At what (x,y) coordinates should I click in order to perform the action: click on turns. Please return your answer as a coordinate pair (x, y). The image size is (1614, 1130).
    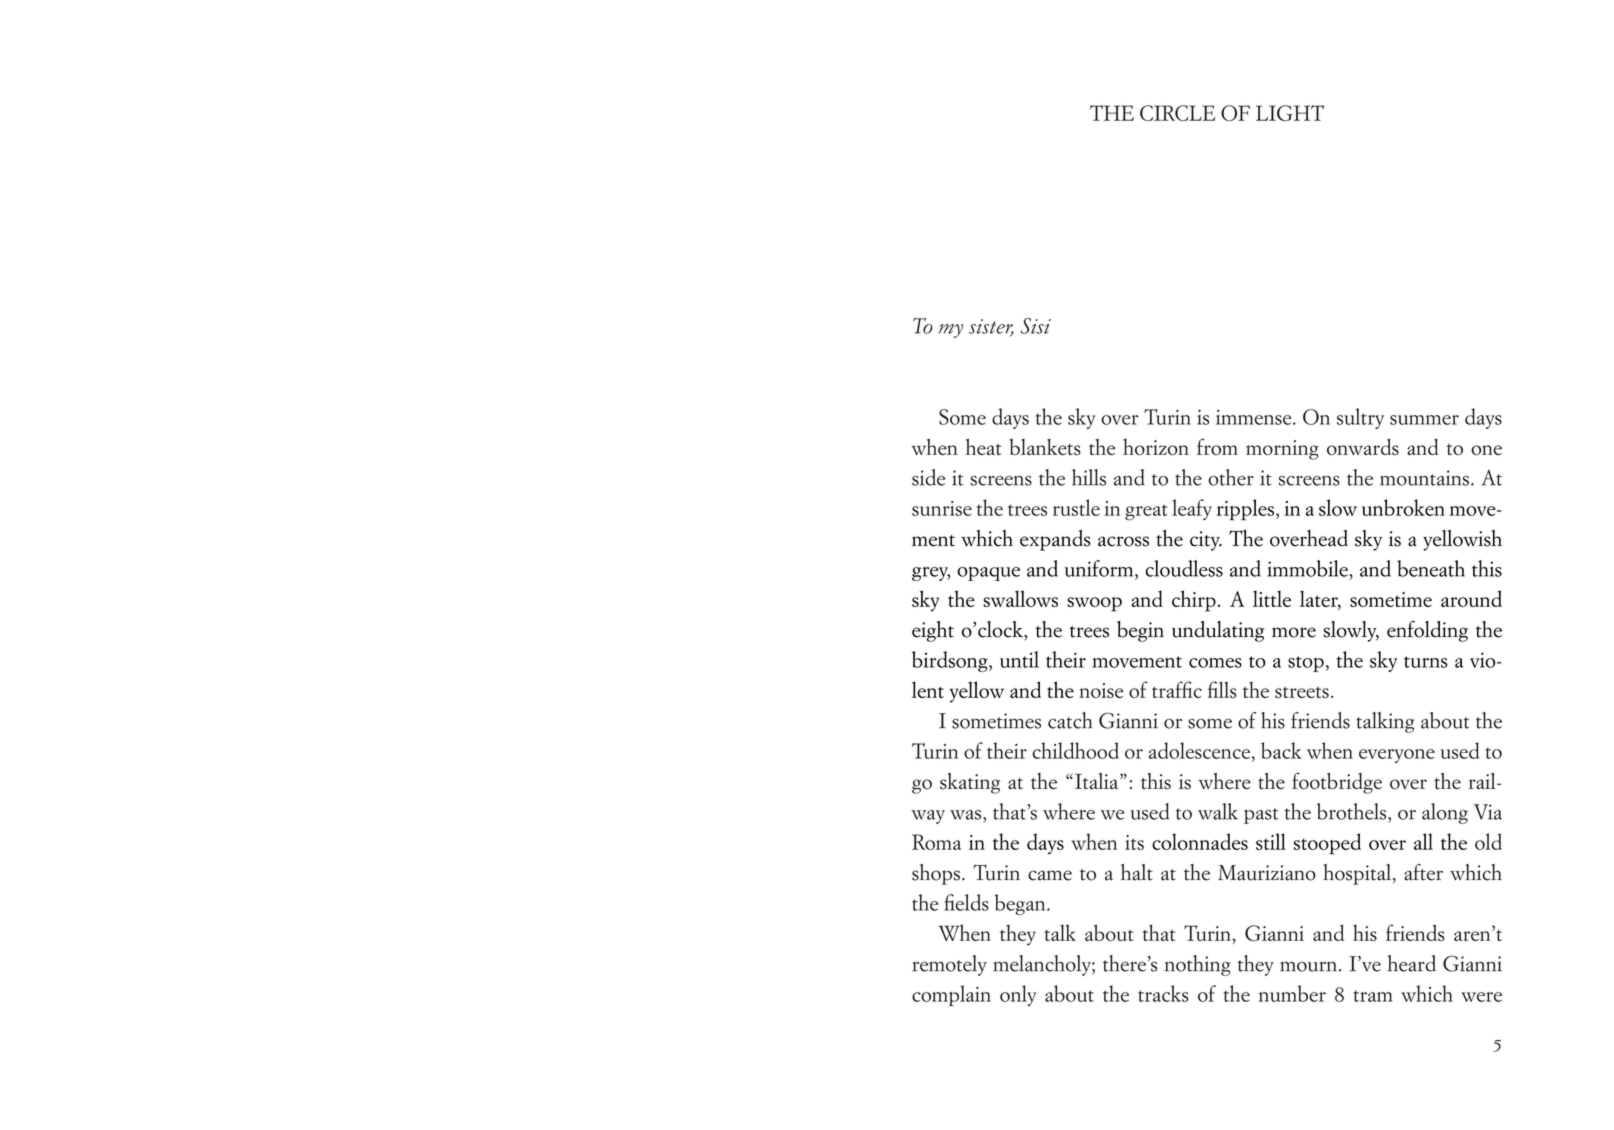
    Looking at the image, I should click on (1425, 662).
